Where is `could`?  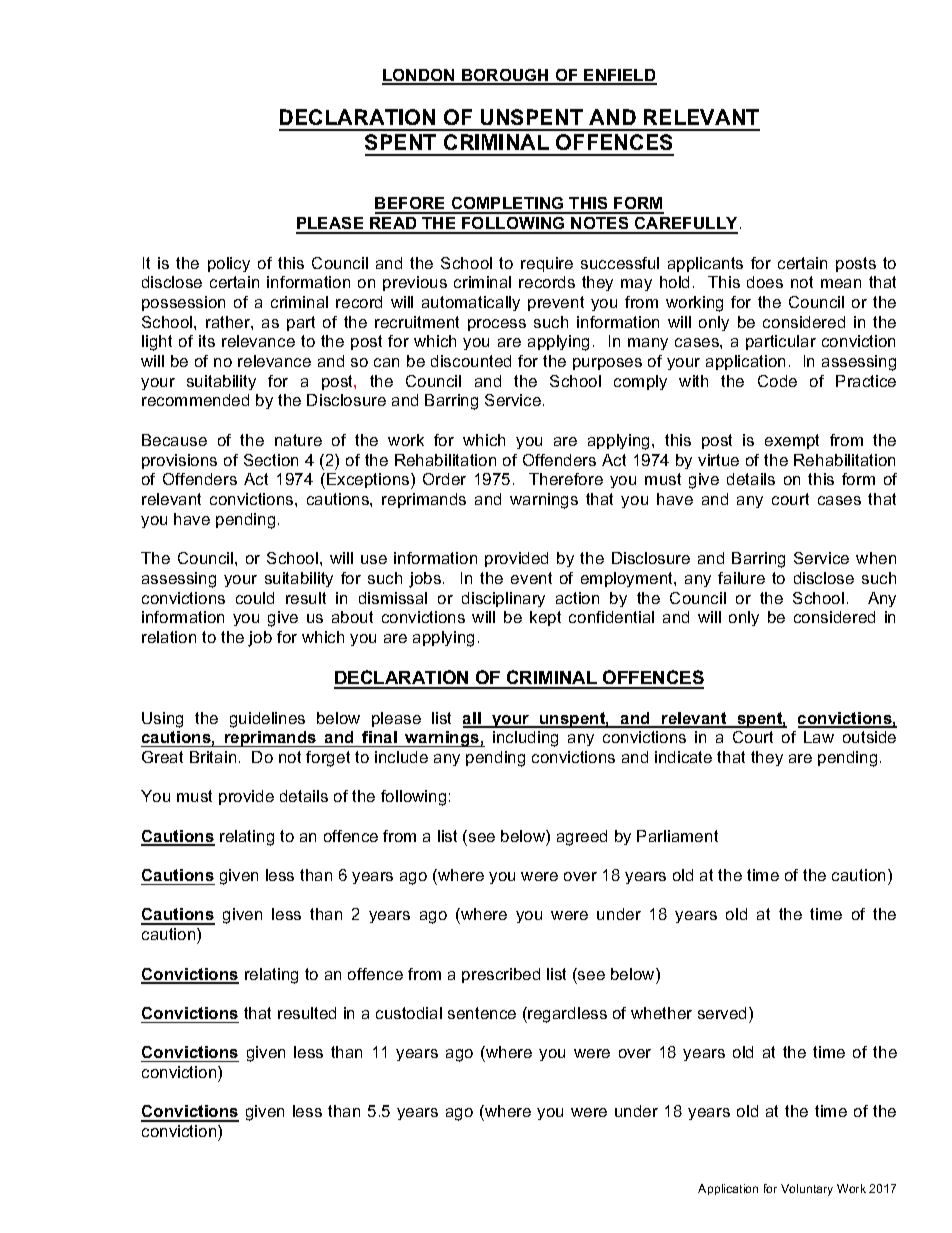 could is located at coordinates (255, 598).
